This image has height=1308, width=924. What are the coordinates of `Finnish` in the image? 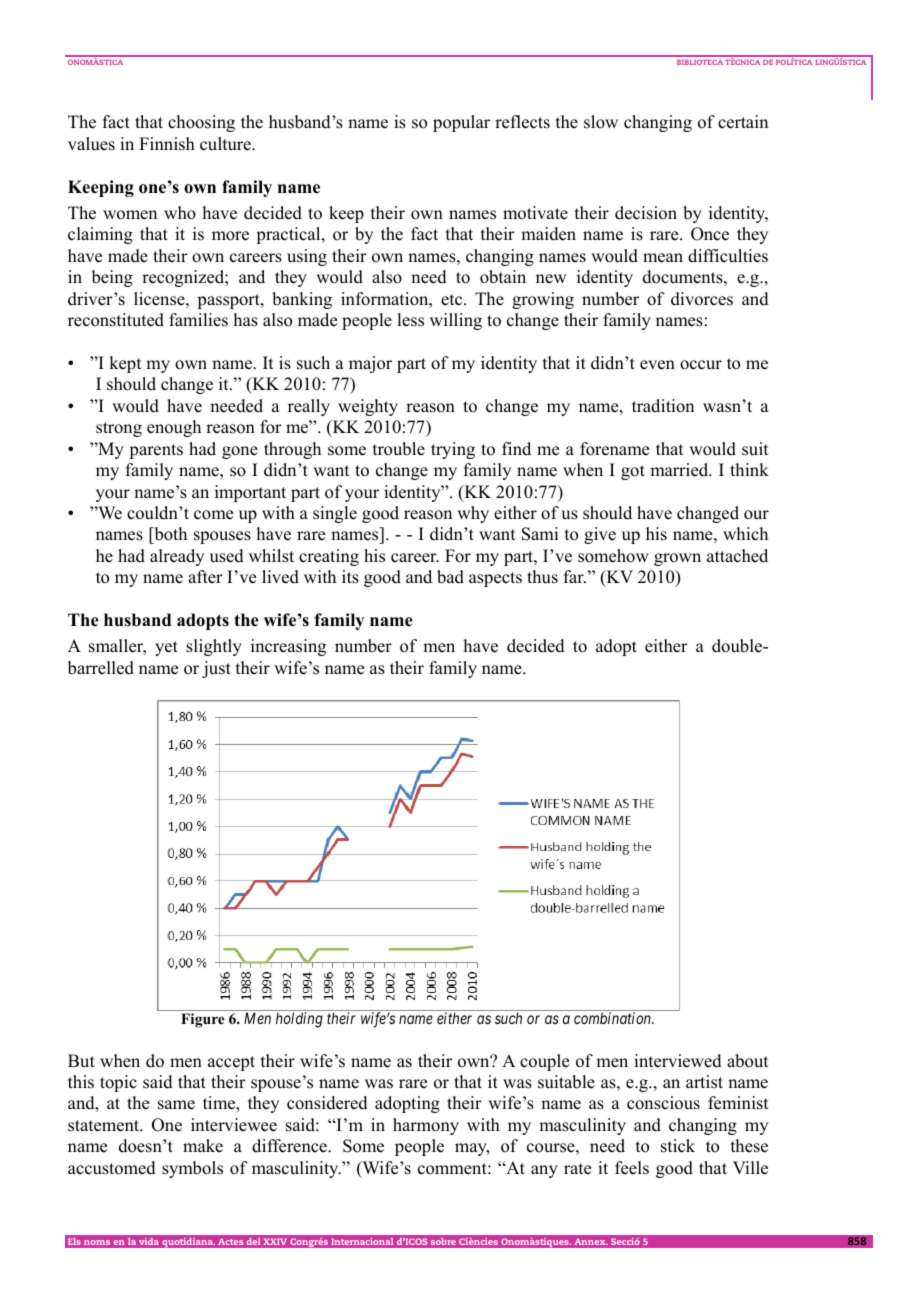 It's located at (167, 144).
